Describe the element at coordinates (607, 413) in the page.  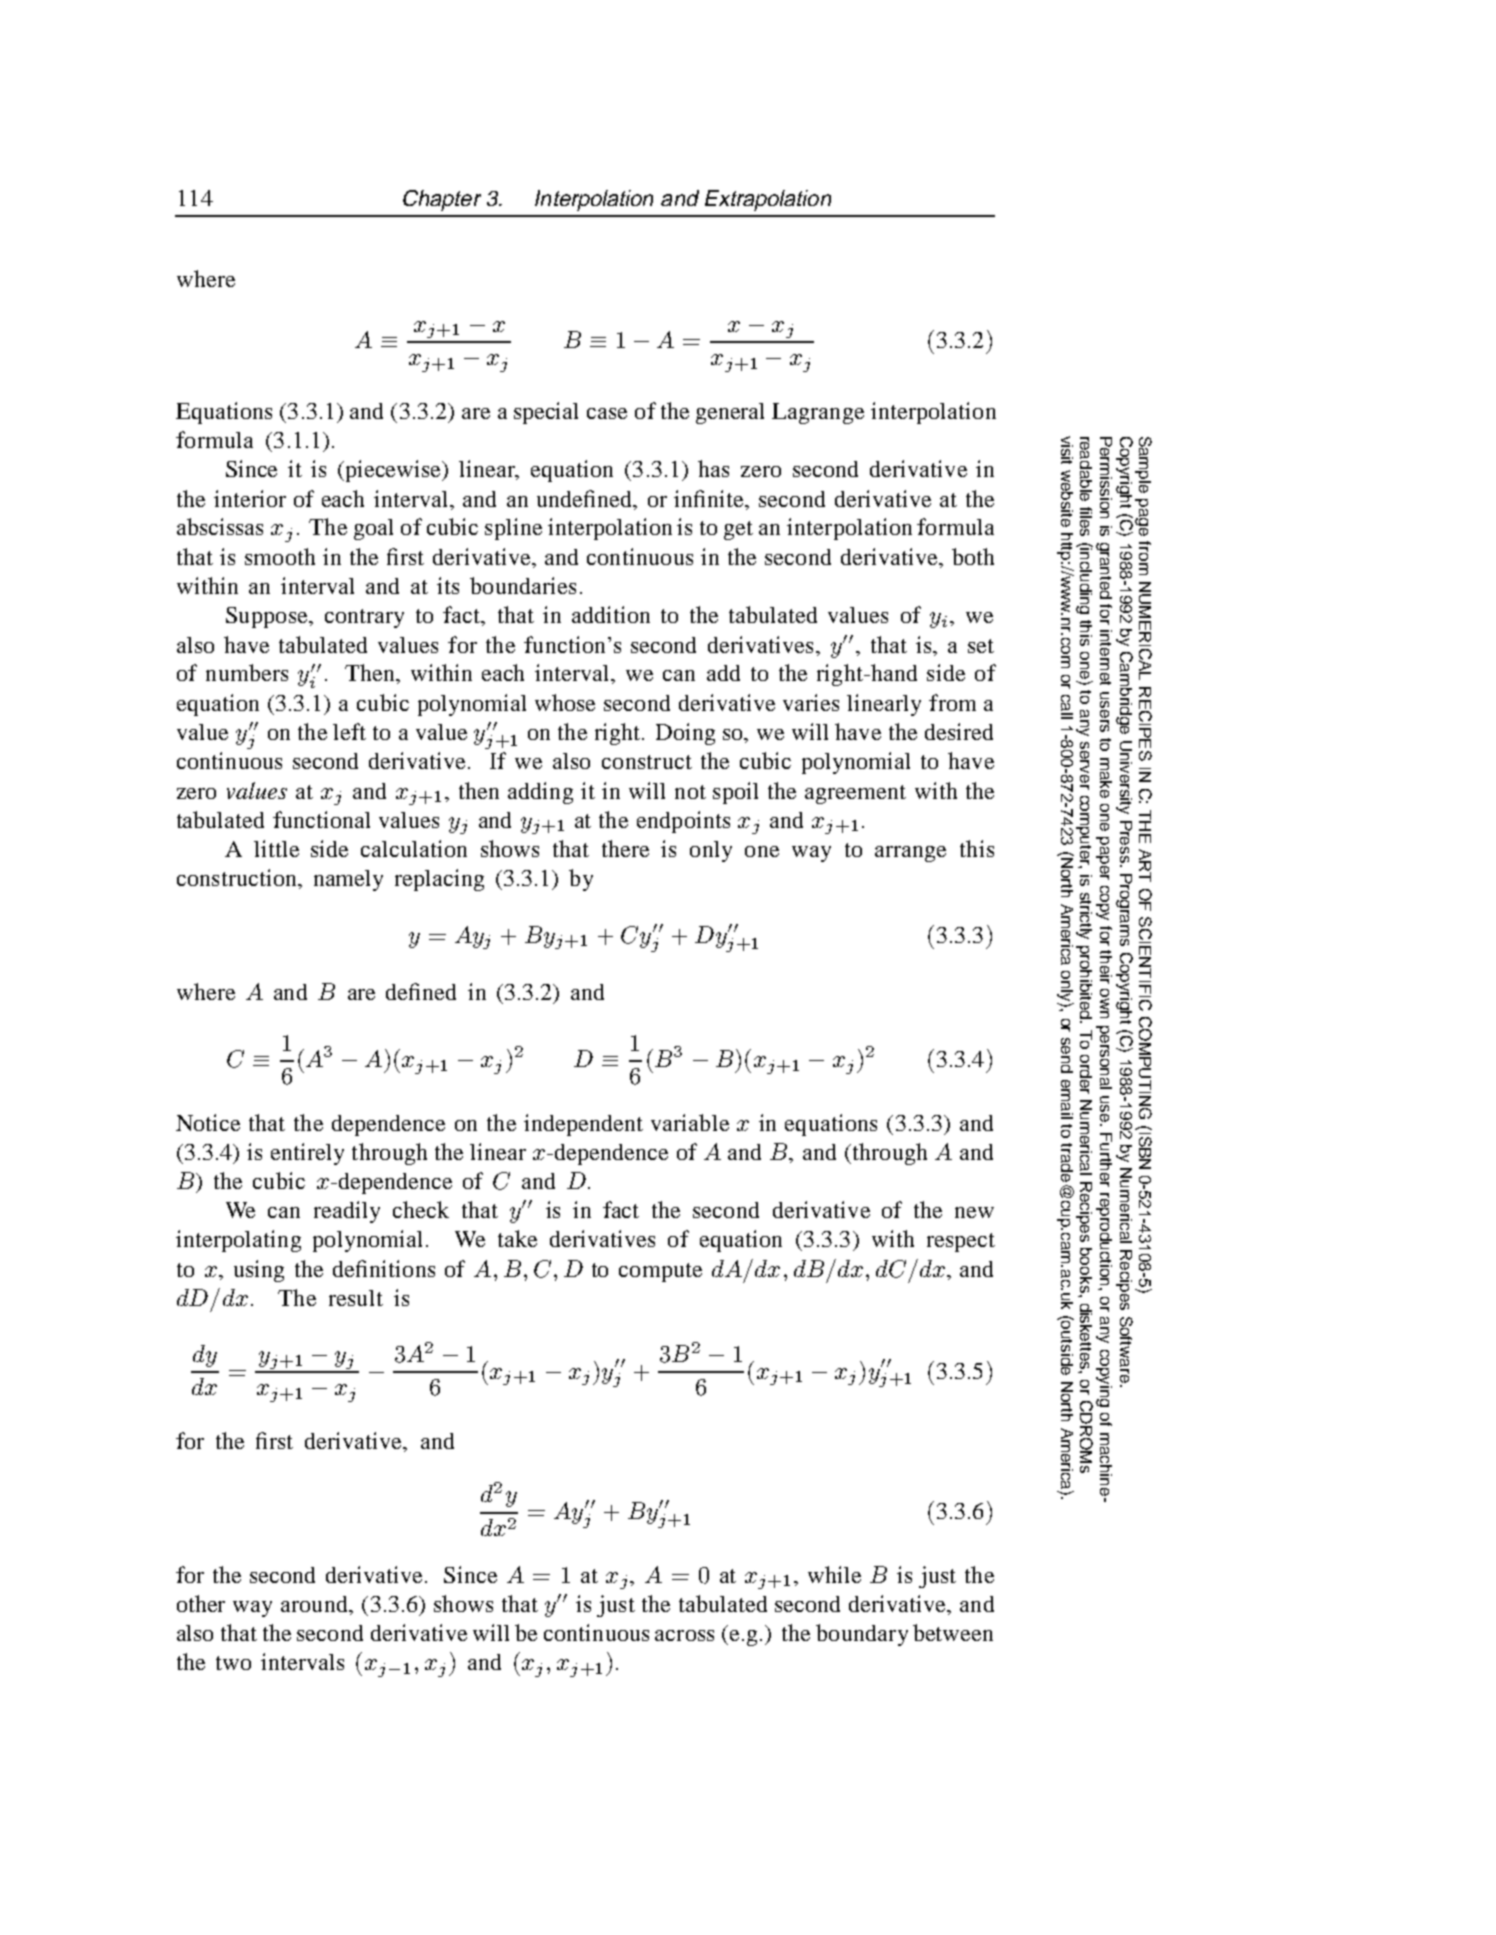
I see `case` at that location.
